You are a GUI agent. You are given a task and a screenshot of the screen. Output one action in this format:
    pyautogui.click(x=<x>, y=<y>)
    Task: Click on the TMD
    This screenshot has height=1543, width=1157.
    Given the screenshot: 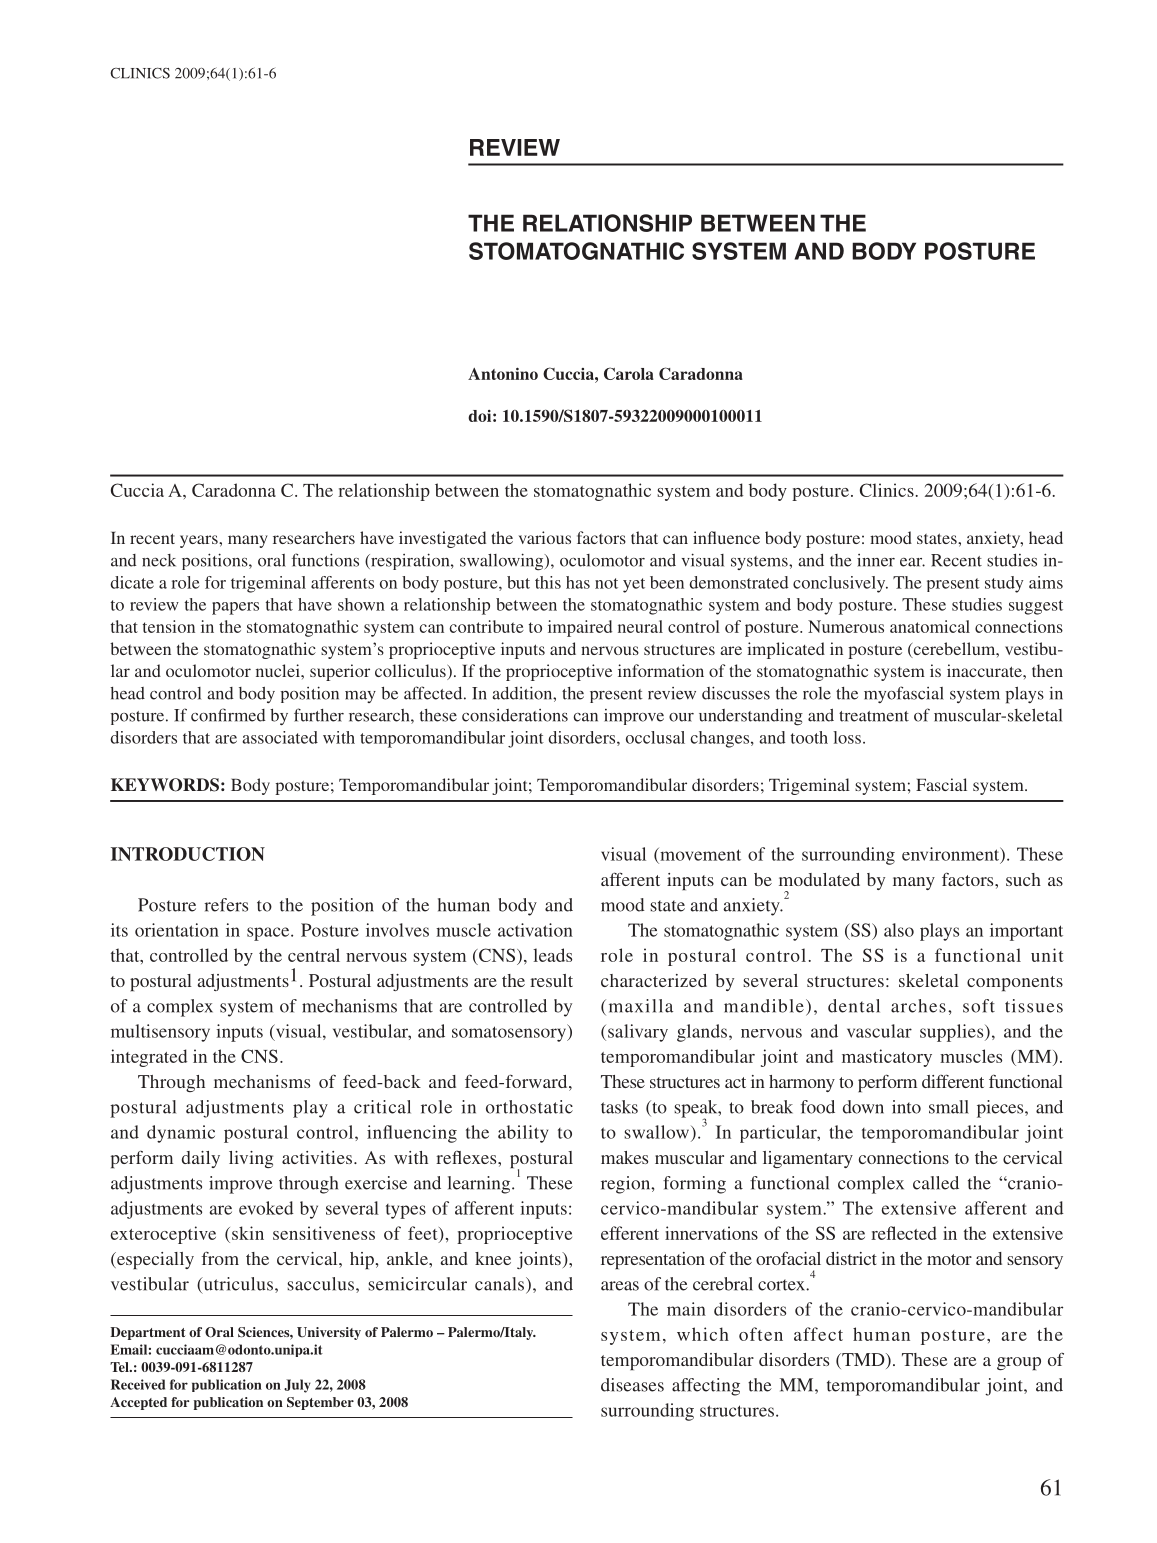 What is the action you would take?
    pyautogui.click(x=863, y=1361)
